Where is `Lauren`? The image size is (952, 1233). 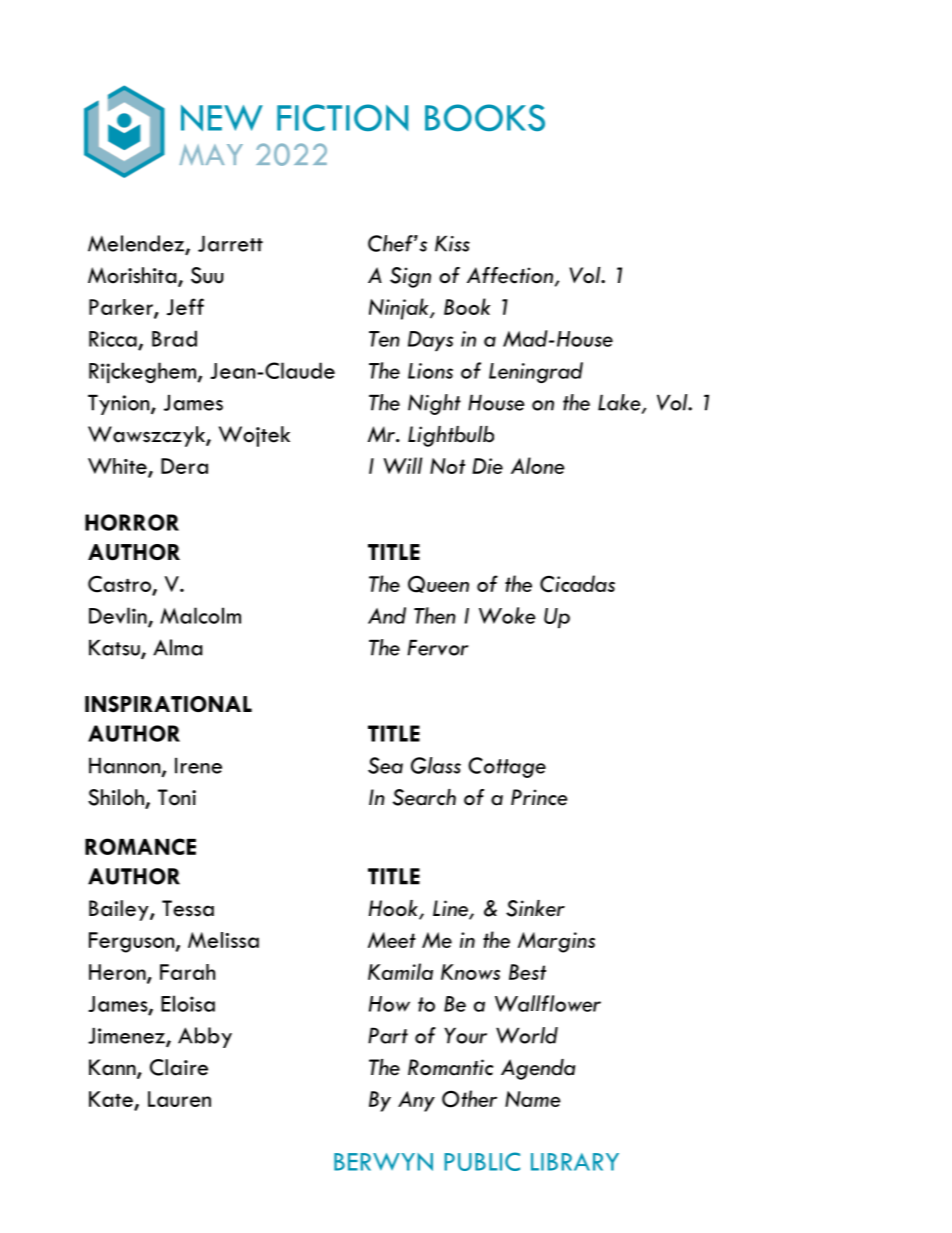
Lauren is located at coordinates (179, 1099).
